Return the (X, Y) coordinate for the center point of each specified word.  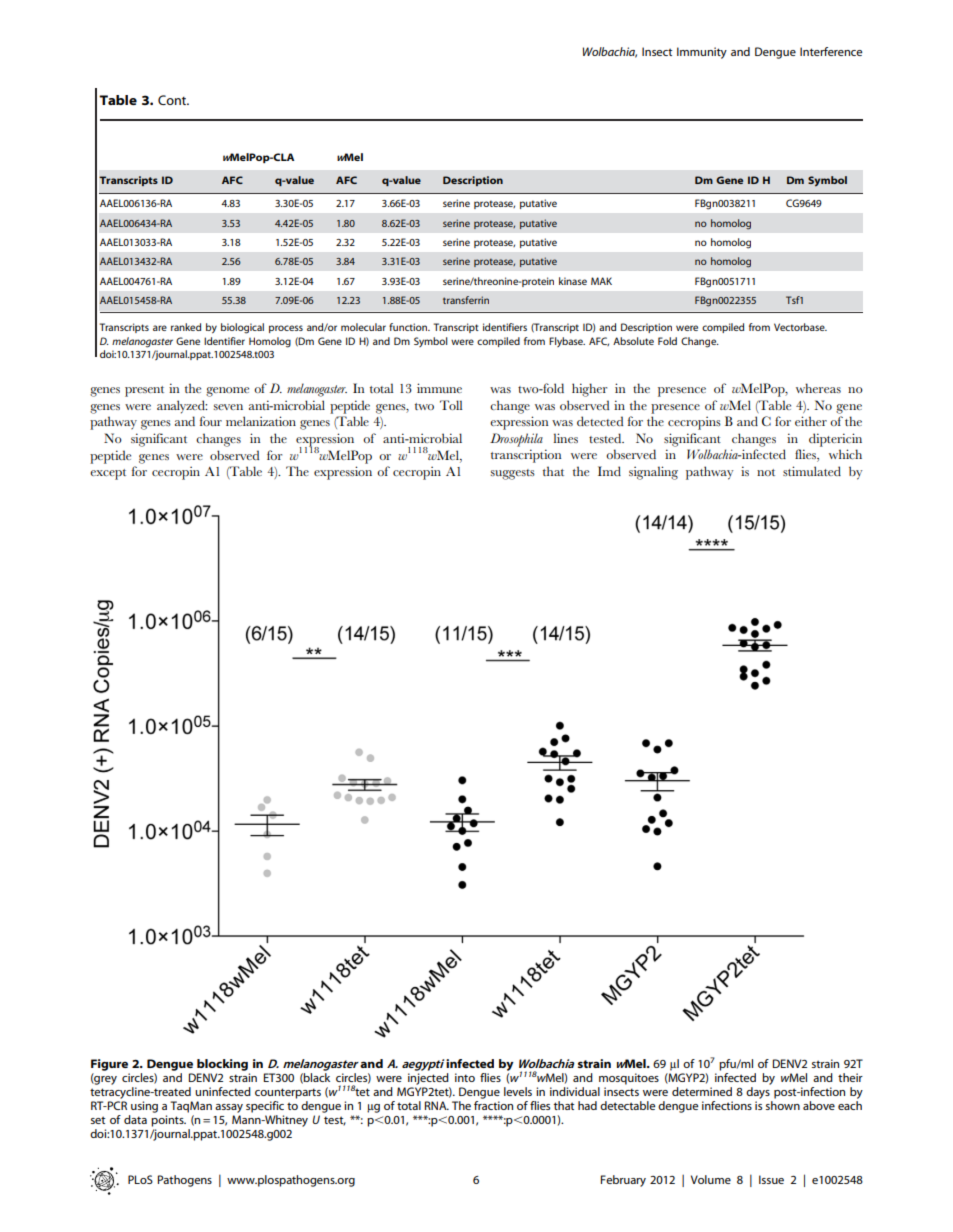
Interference (831, 51)
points (168, 1121)
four (211, 421)
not (766, 472)
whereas (818, 388)
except (108, 474)
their (850, 1077)
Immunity (702, 53)
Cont (173, 100)
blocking (222, 1065)
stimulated (812, 471)
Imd (609, 471)
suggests (512, 474)
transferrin (466, 300)
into (465, 1077)
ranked (186, 327)
